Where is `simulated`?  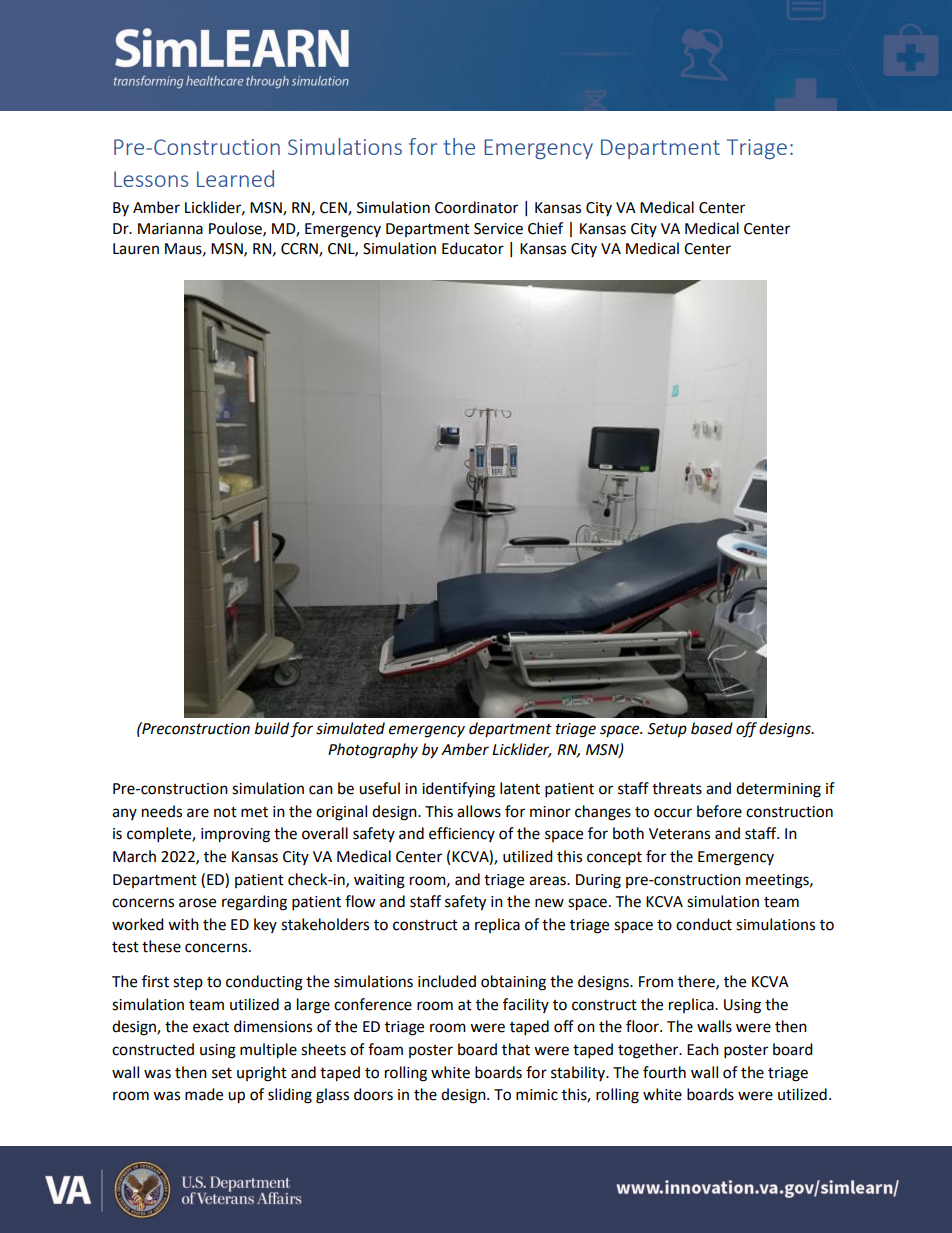
simulated is located at coordinates (350, 728).
